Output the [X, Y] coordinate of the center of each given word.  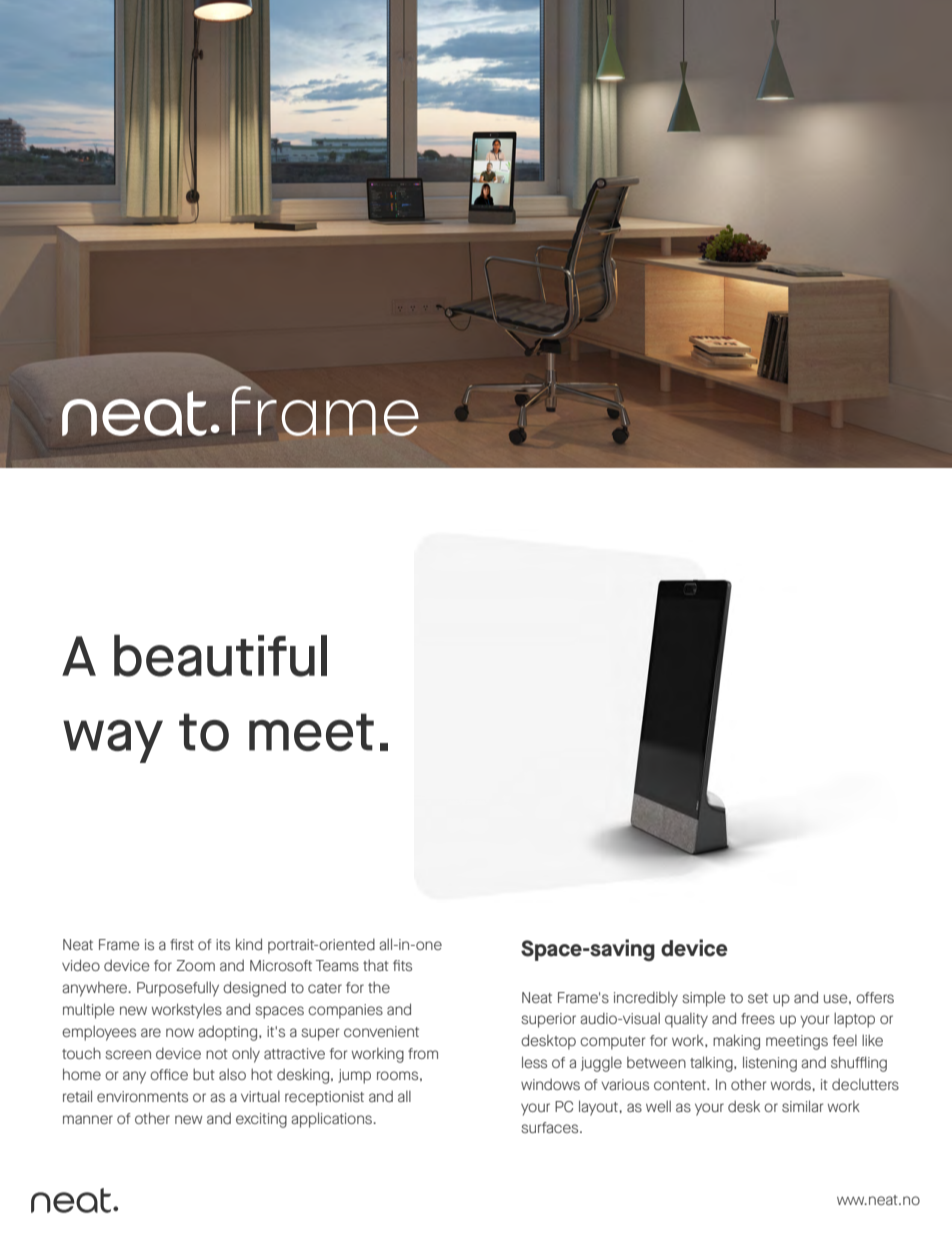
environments [142, 1096]
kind [249, 944]
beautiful [220, 655]
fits [402, 965]
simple [704, 999]
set [758, 998]
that [376, 965]
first [182, 944]
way [113, 741]
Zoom [195, 965]
